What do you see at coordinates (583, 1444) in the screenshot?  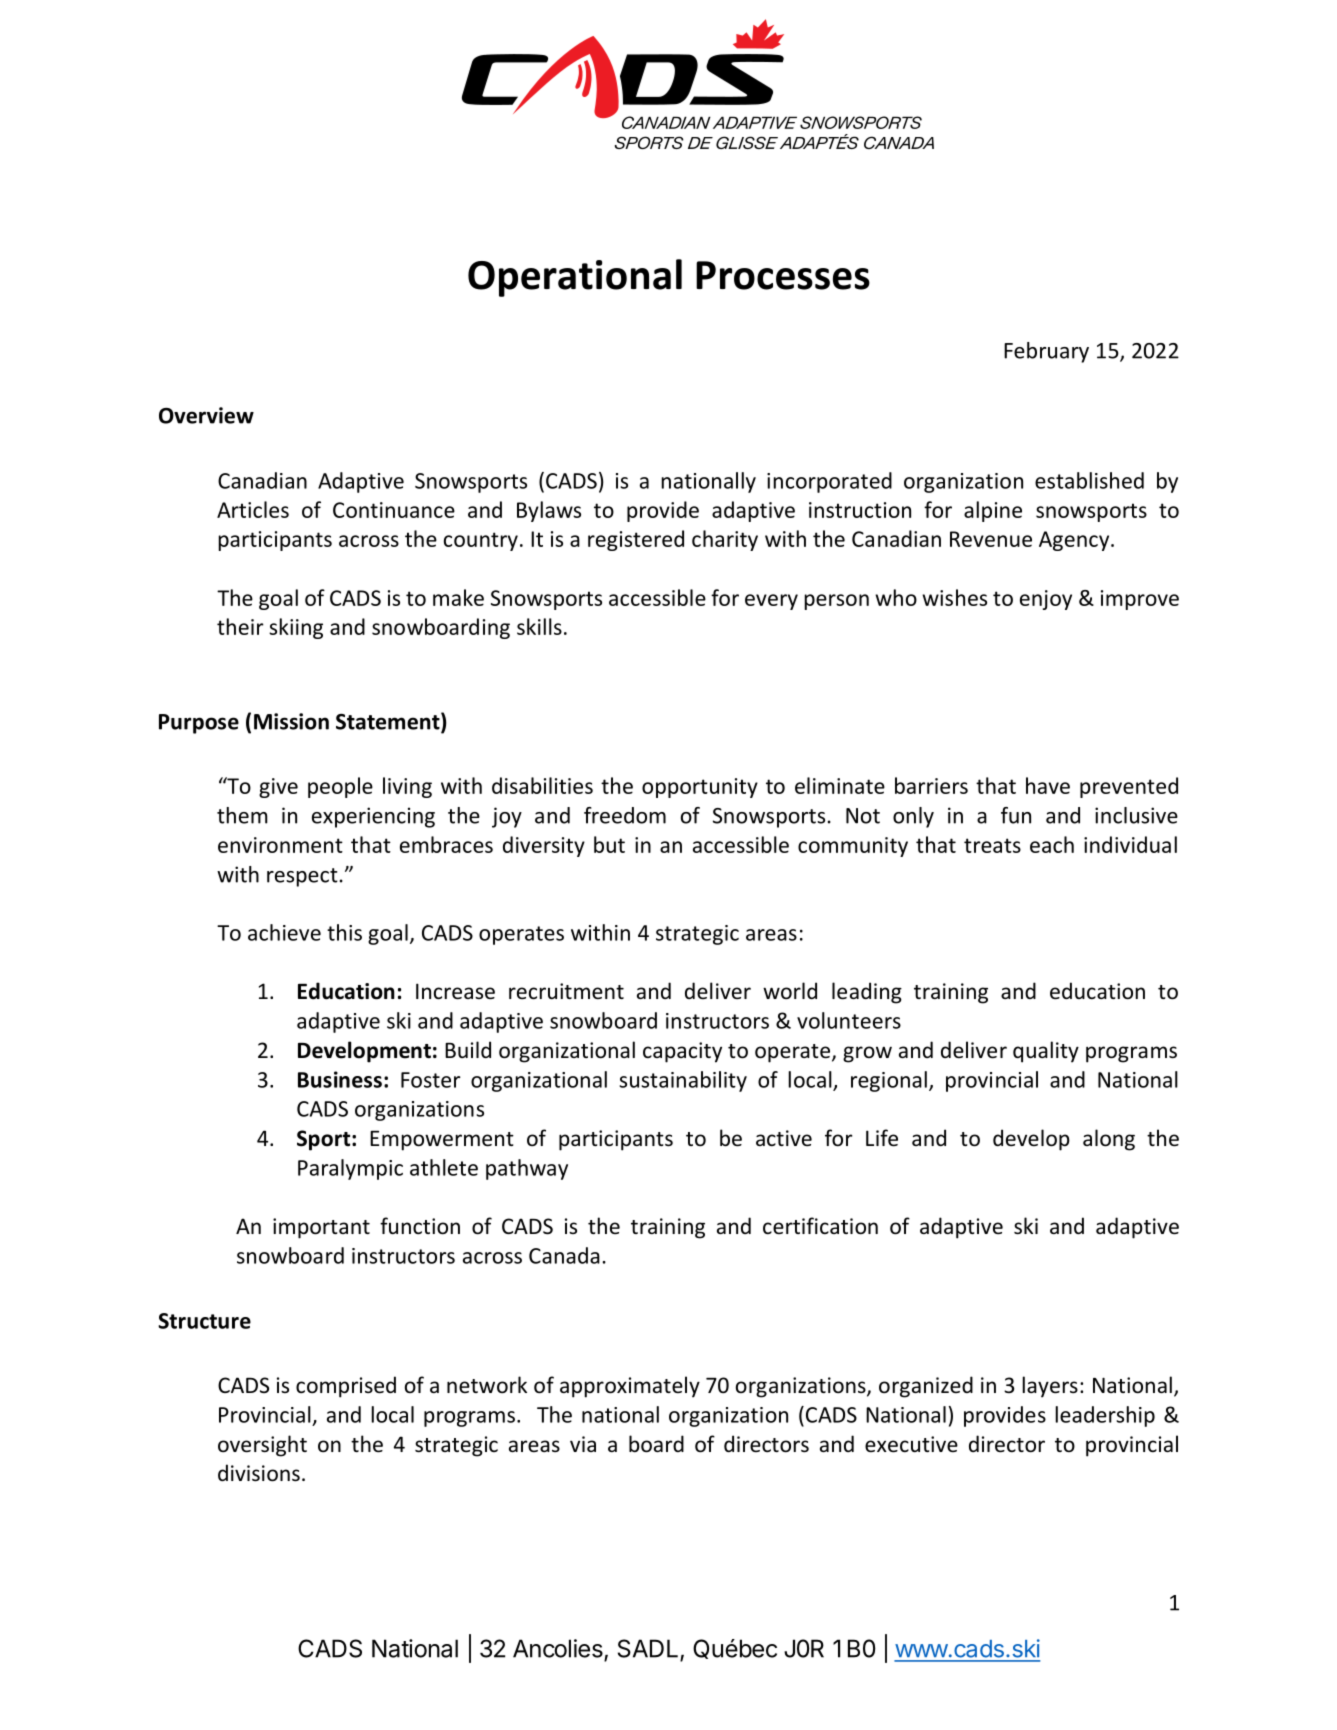 I see `via` at bounding box center [583, 1444].
